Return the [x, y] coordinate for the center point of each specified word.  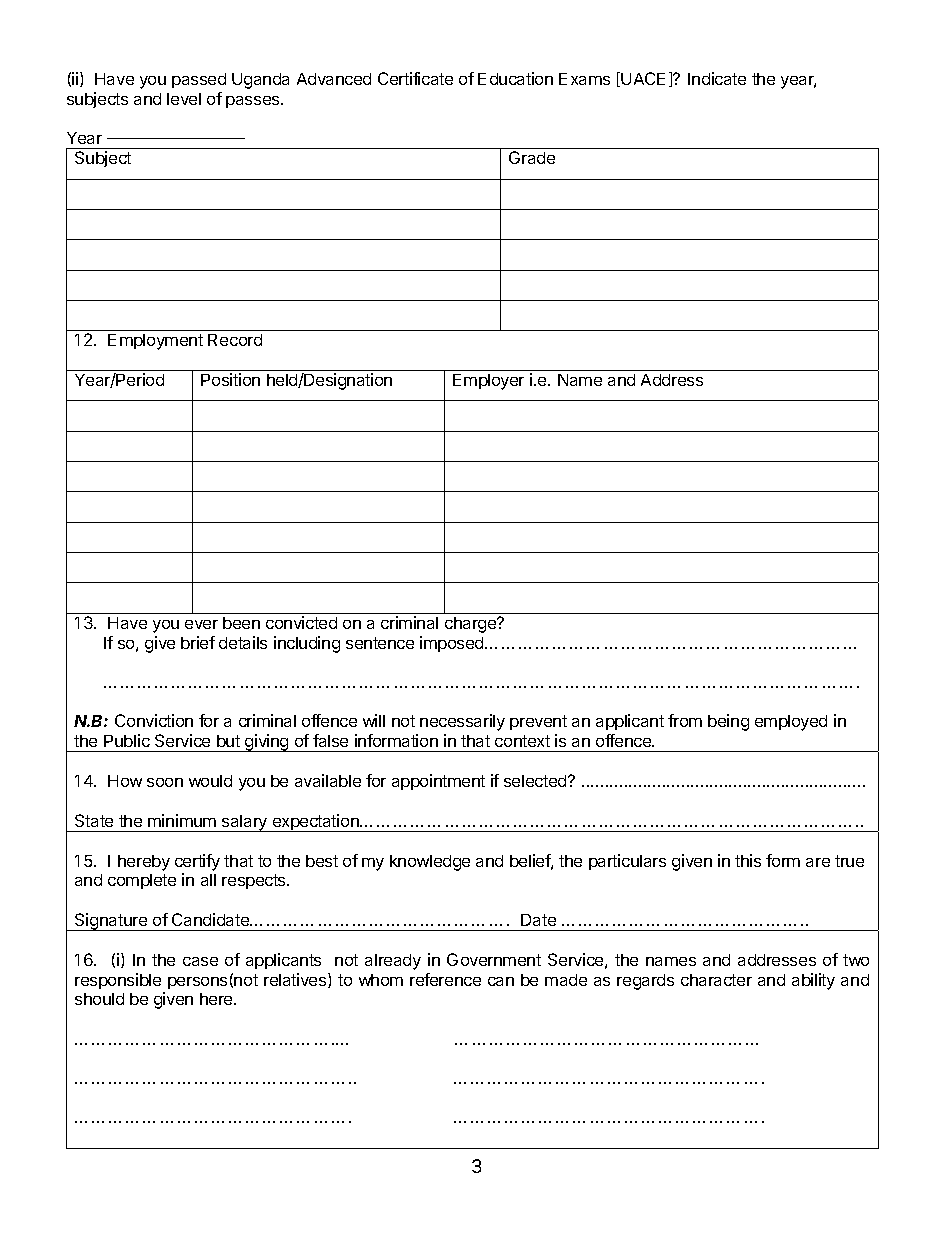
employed [791, 723]
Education [515, 78]
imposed [453, 644]
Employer [488, 382]
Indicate [717, 78]
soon [165, 782]
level [184, 99]
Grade [532, 157]
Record [235, 340]
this [748, 860]
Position [230, 379]
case [200, 961]
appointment [438, 782]
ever [201, 624]
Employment [155, 342]
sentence [380, 643]
